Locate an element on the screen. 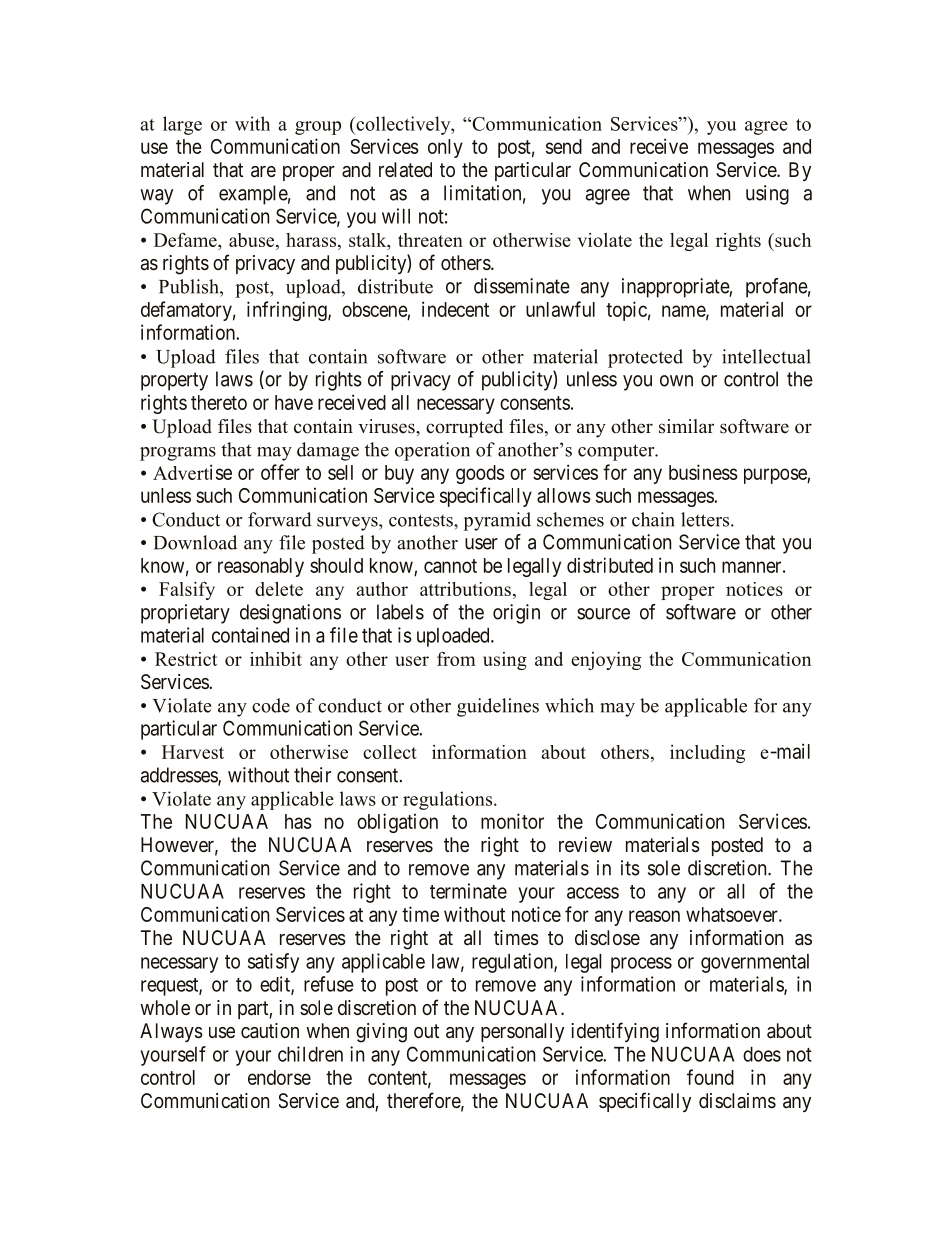 The image size is (952, 1233). has is located at coordinates (298, 821).
